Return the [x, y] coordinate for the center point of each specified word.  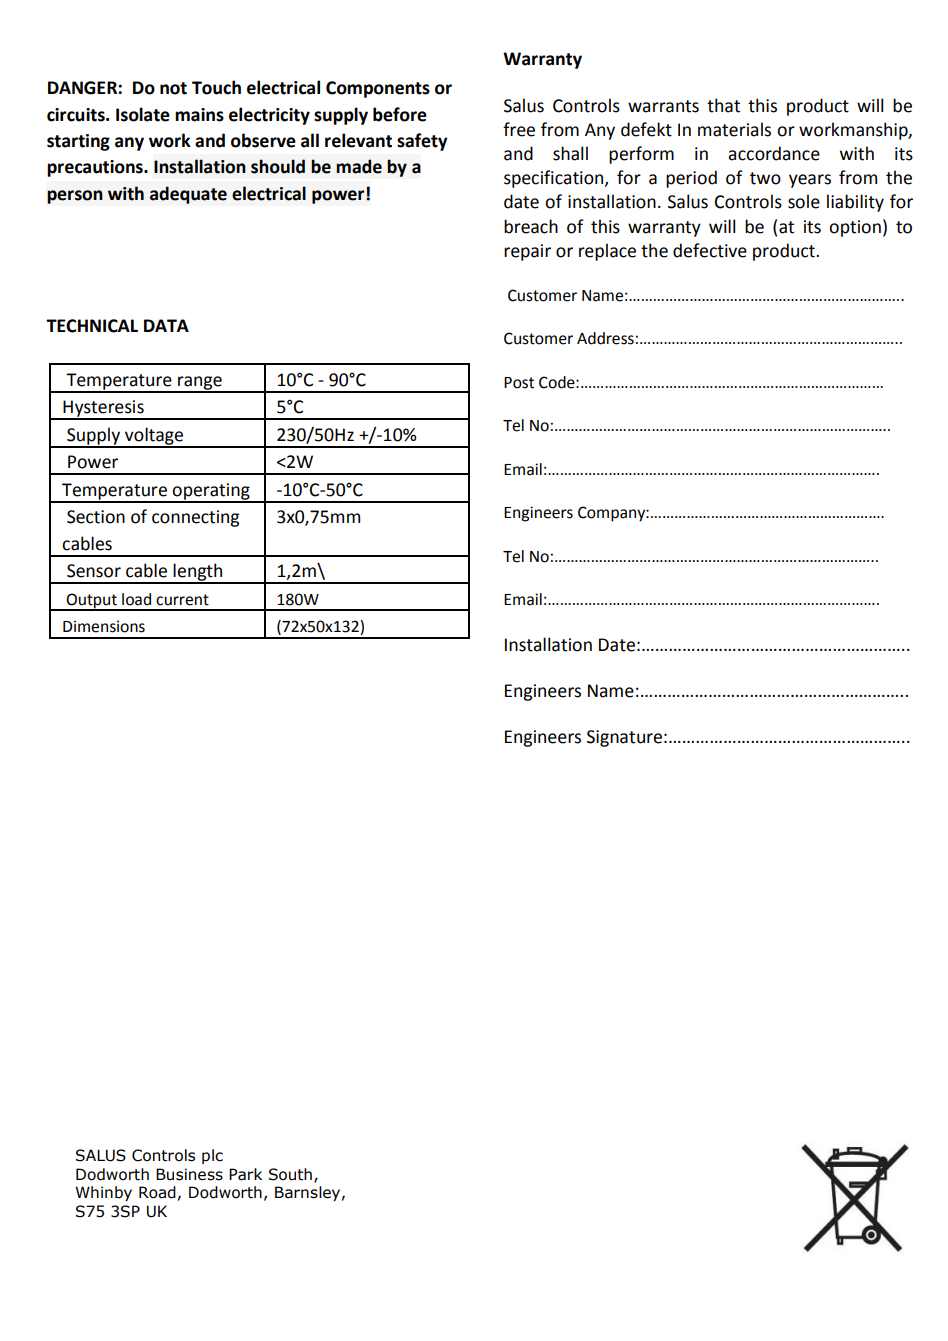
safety [422, 142]
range [200, 384]
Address [605, 338]
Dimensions [104, 626]
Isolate [143, 114]
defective [710, 250]
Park [245, 1174]
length [198, 573]
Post [519, 383]
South [290, 1174]
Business [189, 1174]
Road [157, 1192]
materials [734, 129]
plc [212, 1156]
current [182, 600]
